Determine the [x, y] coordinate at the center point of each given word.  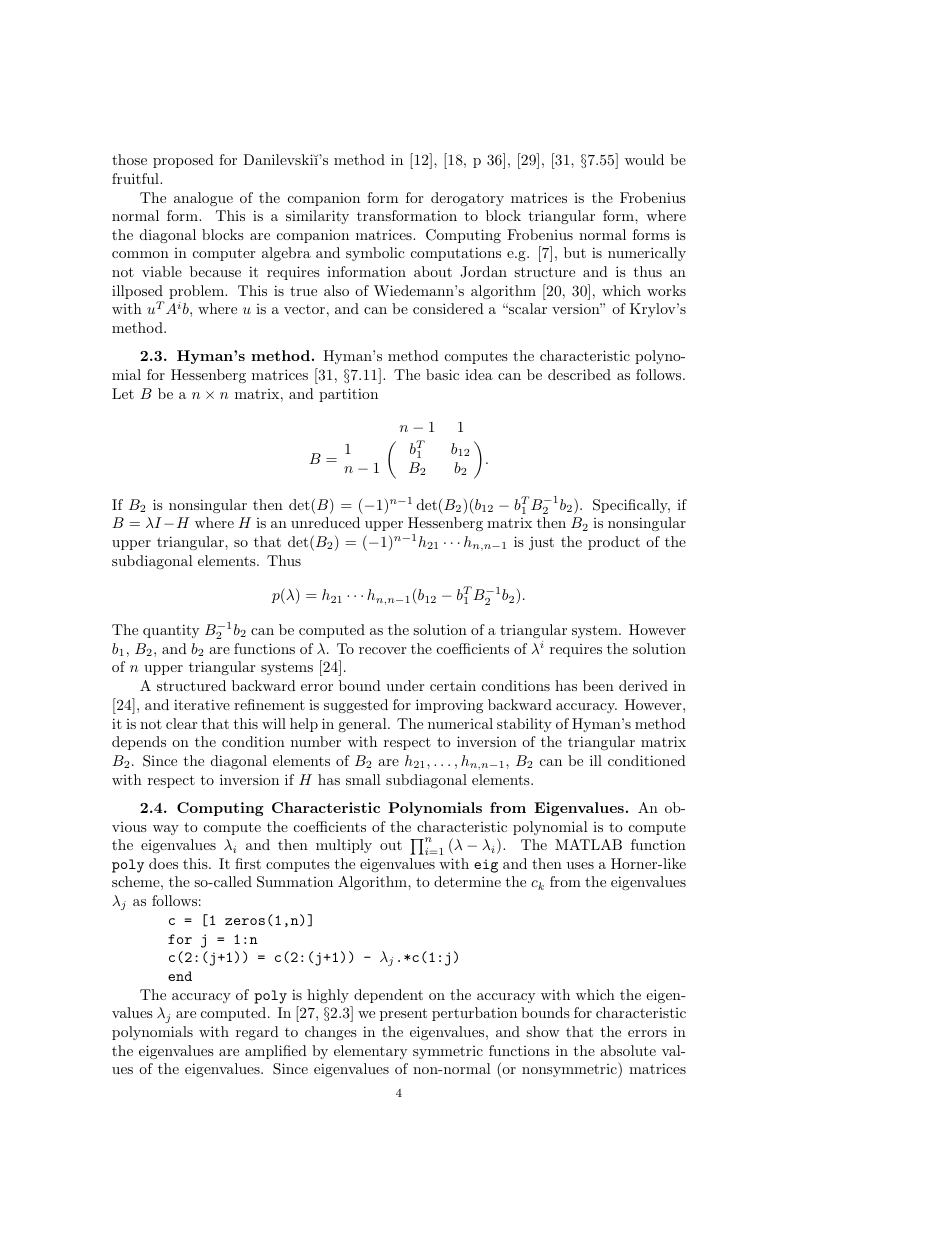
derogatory [467, 199]
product [614, 543]
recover [382, 650]
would [644, 159]
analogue [203, 199]
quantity [171, 631]
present [403, 1014]
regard [257, 1033]
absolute [628, 1050]
